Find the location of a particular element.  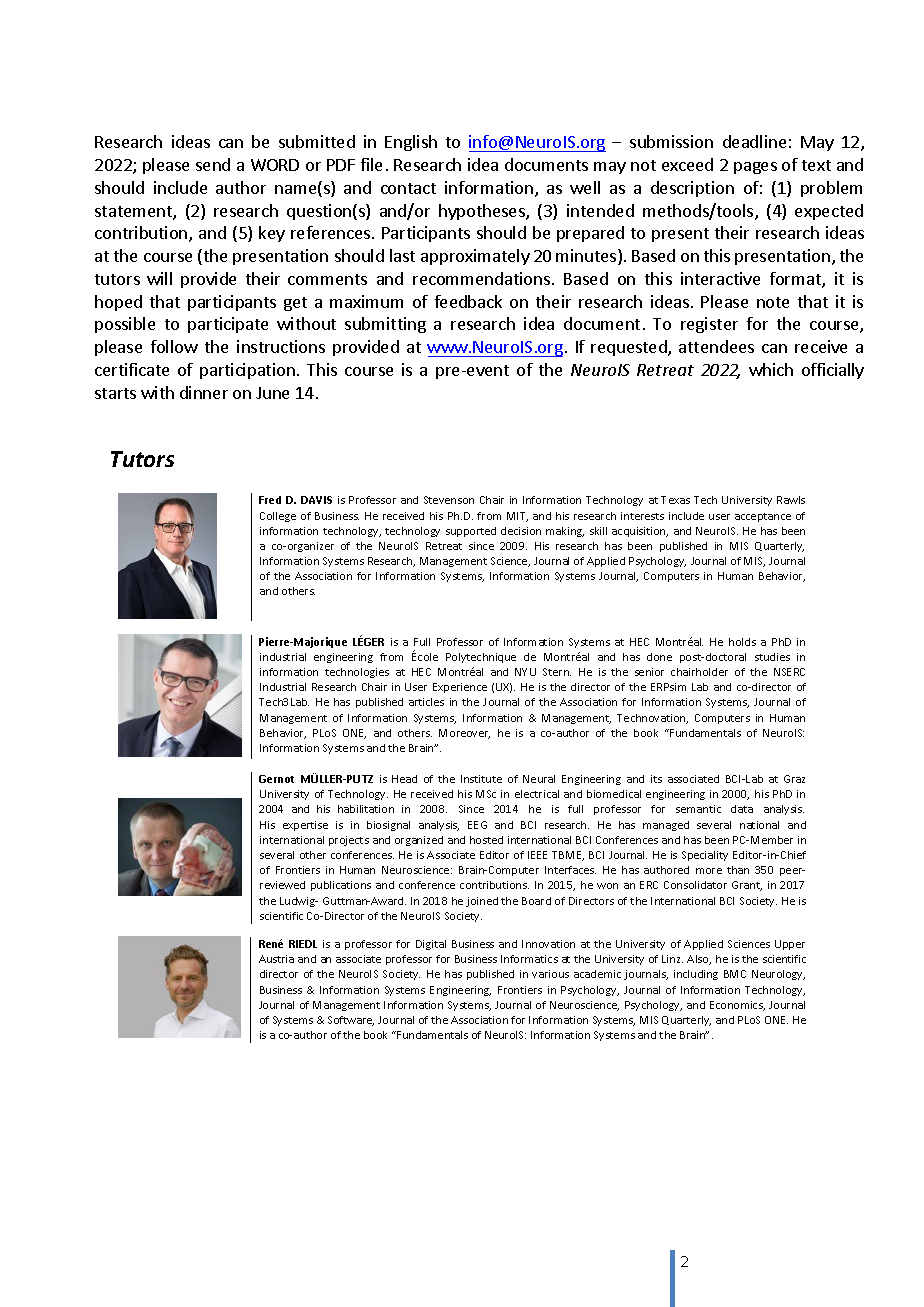

College is located at coordinates (278, 517).
